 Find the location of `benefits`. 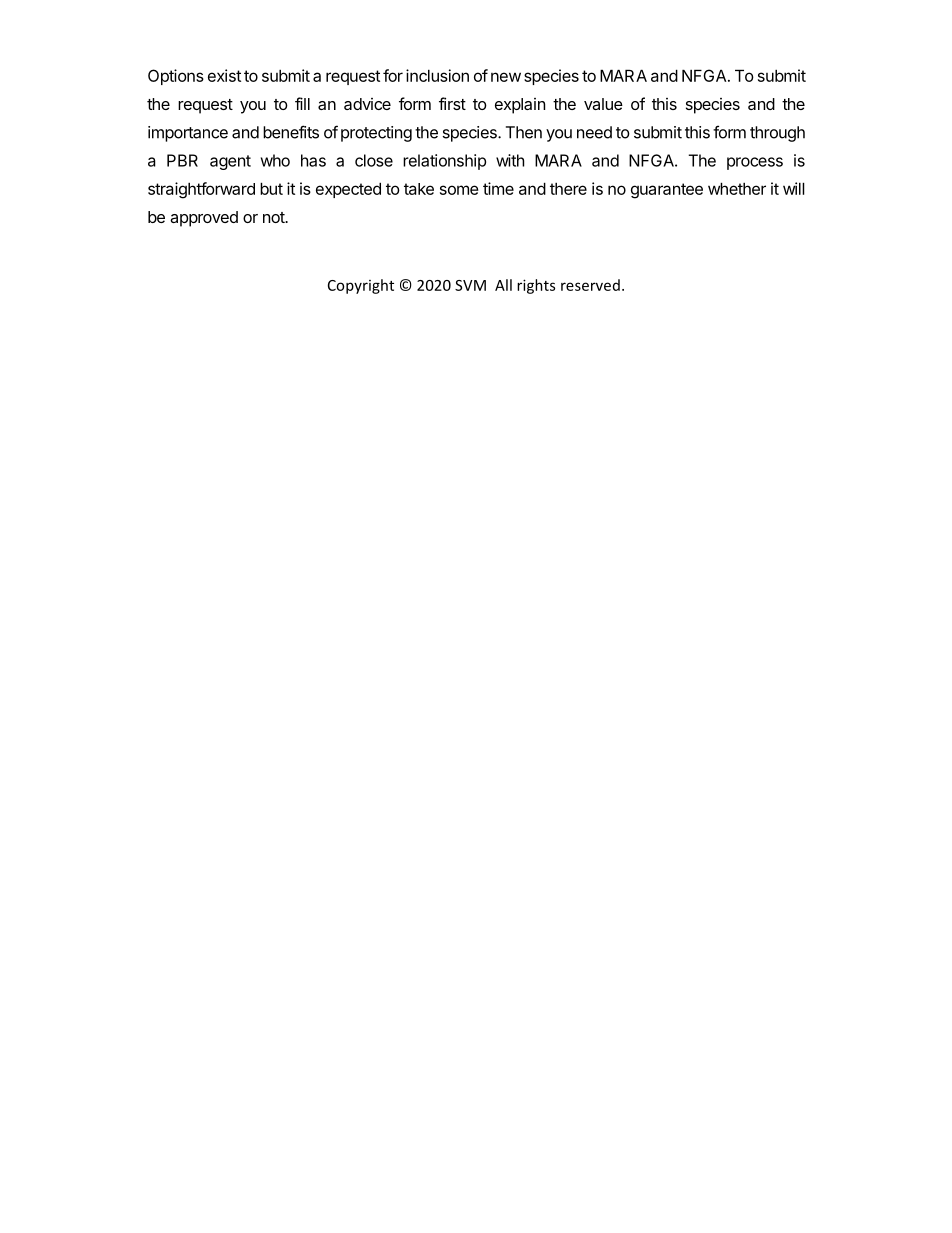

benefits is located at coordinates (291, 132).
